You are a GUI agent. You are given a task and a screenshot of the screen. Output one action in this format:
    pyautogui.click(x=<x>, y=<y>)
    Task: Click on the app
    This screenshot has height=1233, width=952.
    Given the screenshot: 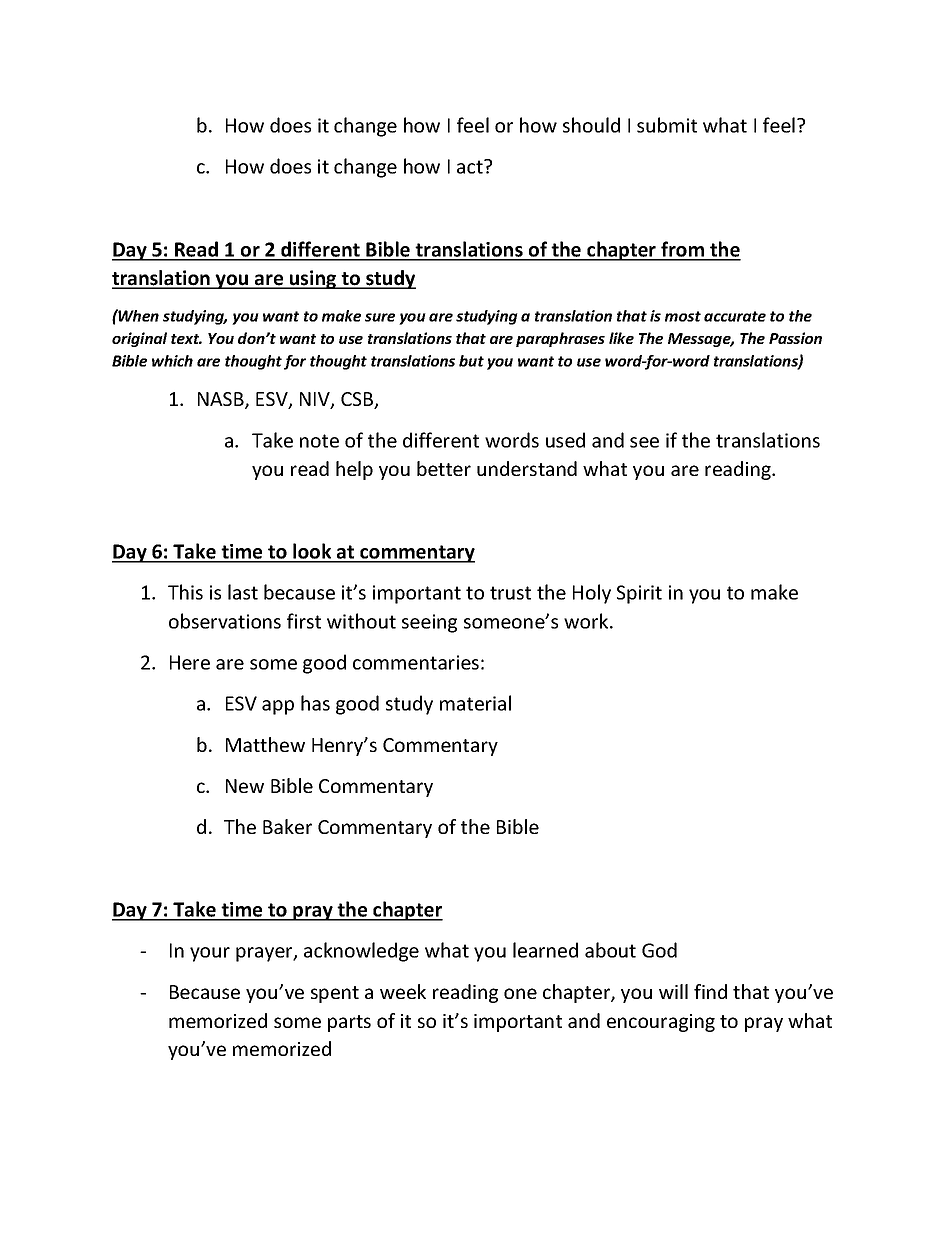 What is the action you would take?
    pyautogui.click(x=278, y=707)
